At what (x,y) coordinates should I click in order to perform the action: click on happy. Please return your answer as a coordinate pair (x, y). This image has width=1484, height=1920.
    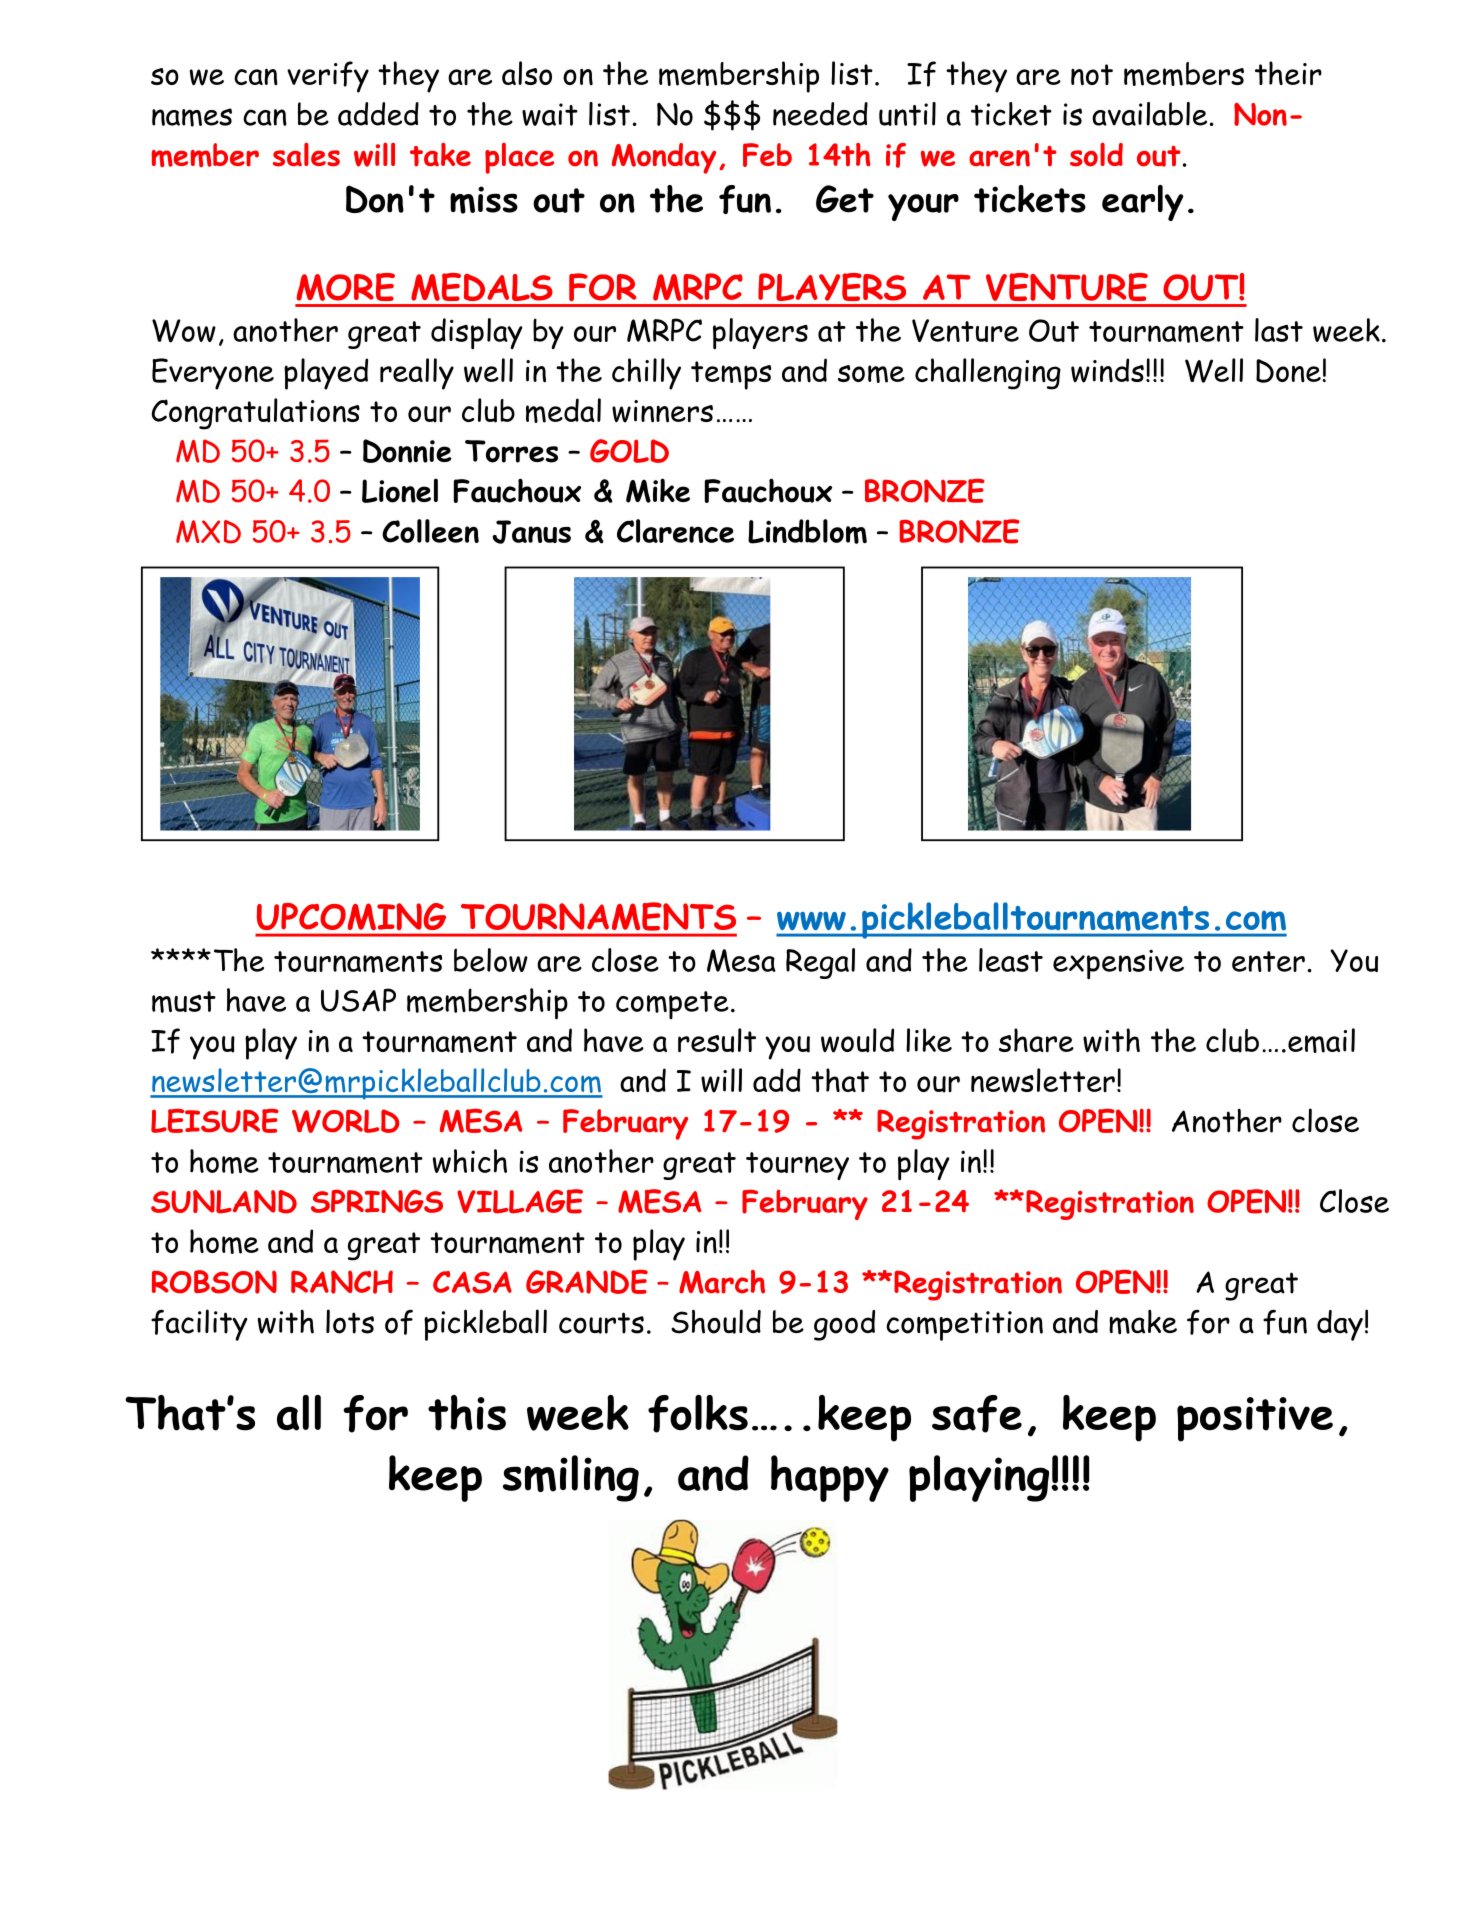
    Looking at the image, I should click on (830, 1478).
